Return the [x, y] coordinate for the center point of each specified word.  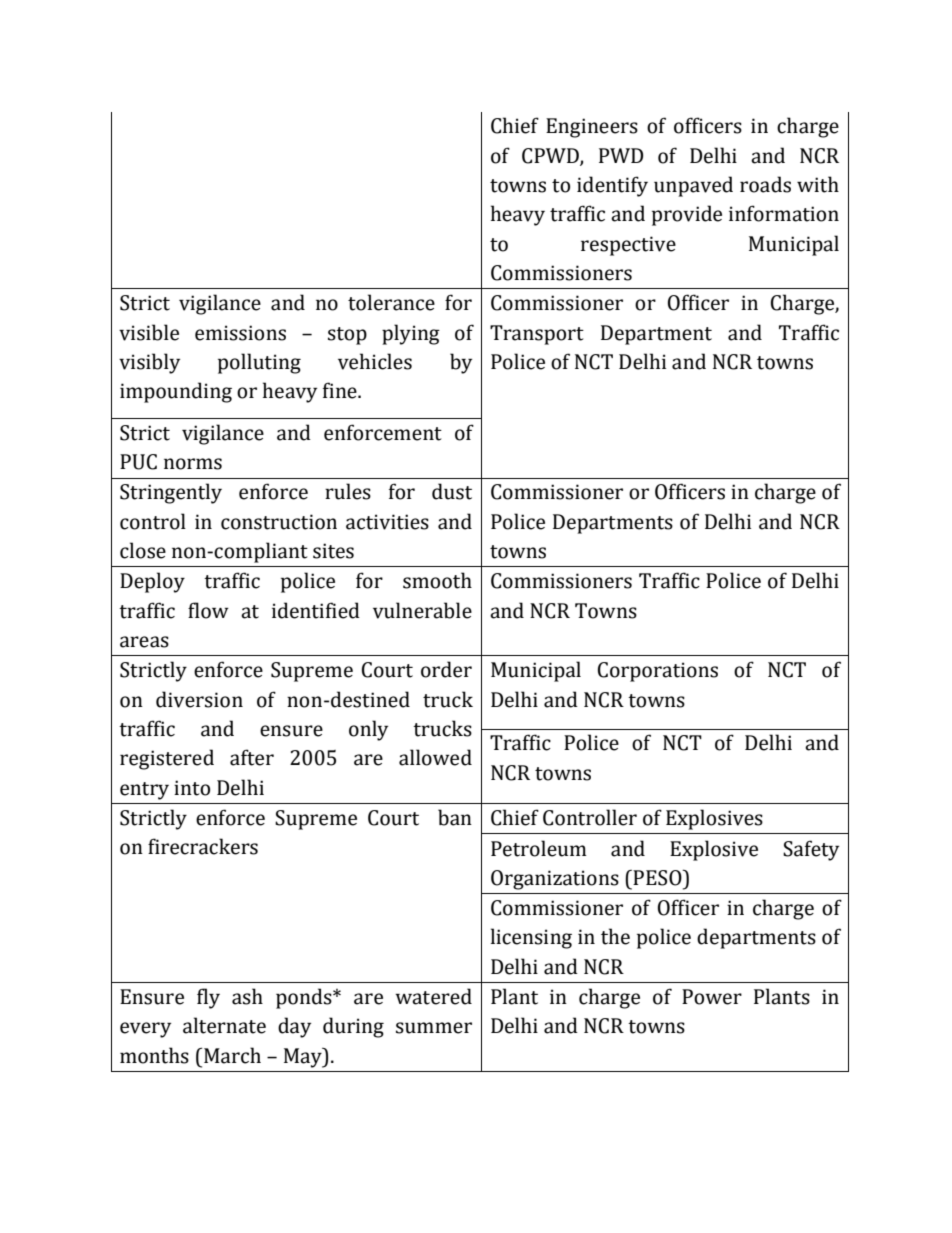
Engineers [592, 128]
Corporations [658, 672]
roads [765, 184]
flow [208, 610]
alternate [224, 1025]
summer [434, 1028]
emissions [240, 333]
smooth [437, 580]
